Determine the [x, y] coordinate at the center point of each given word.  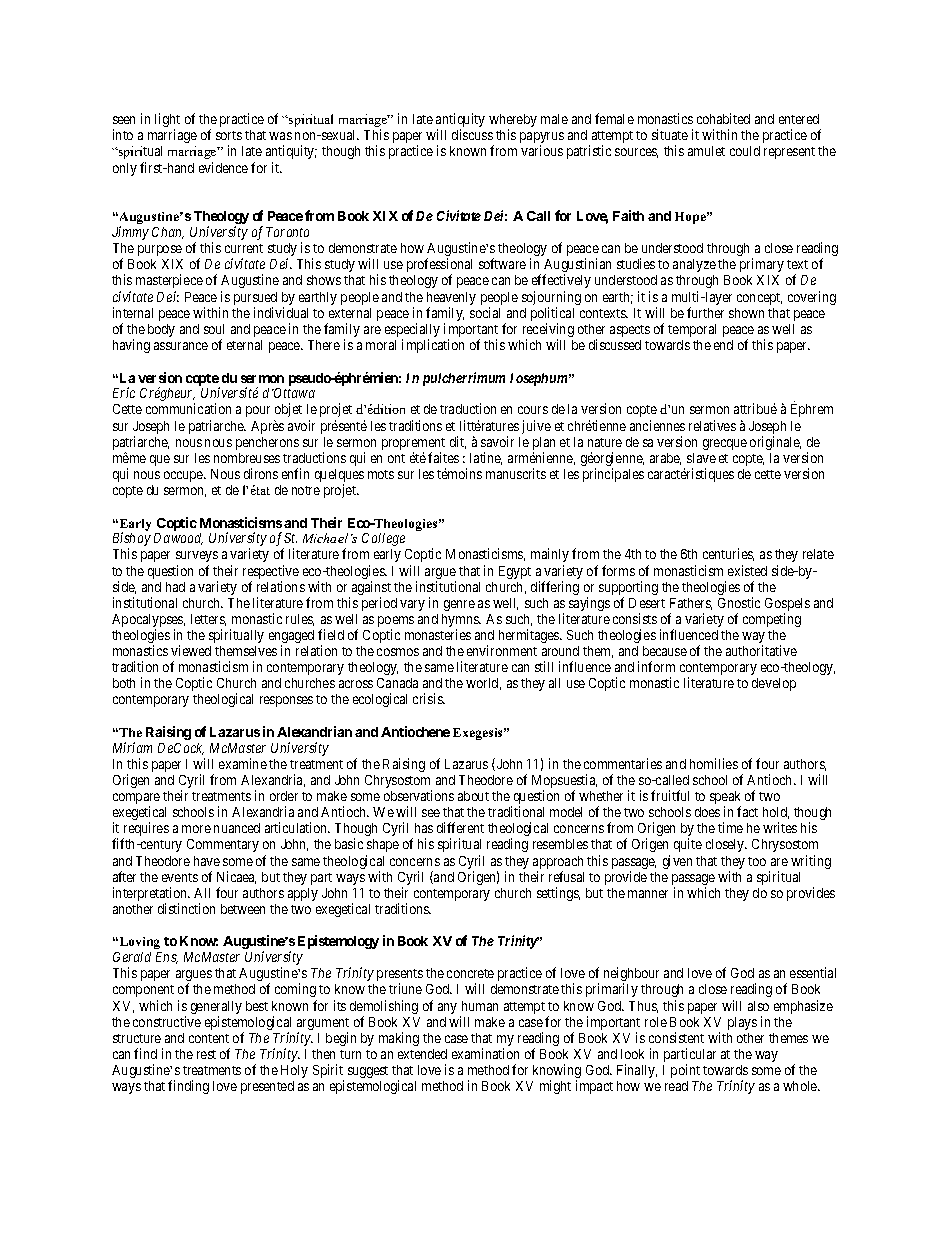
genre [459, 605]
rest [206, 1054]
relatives [712, 425]
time [730, 827]
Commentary [223, 845]
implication [433, 346]
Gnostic [739, 602]
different [460, 827]
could [745, 151]
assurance [181, 346]
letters [208, 620]
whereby [513, 122]
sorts [229, 135]
